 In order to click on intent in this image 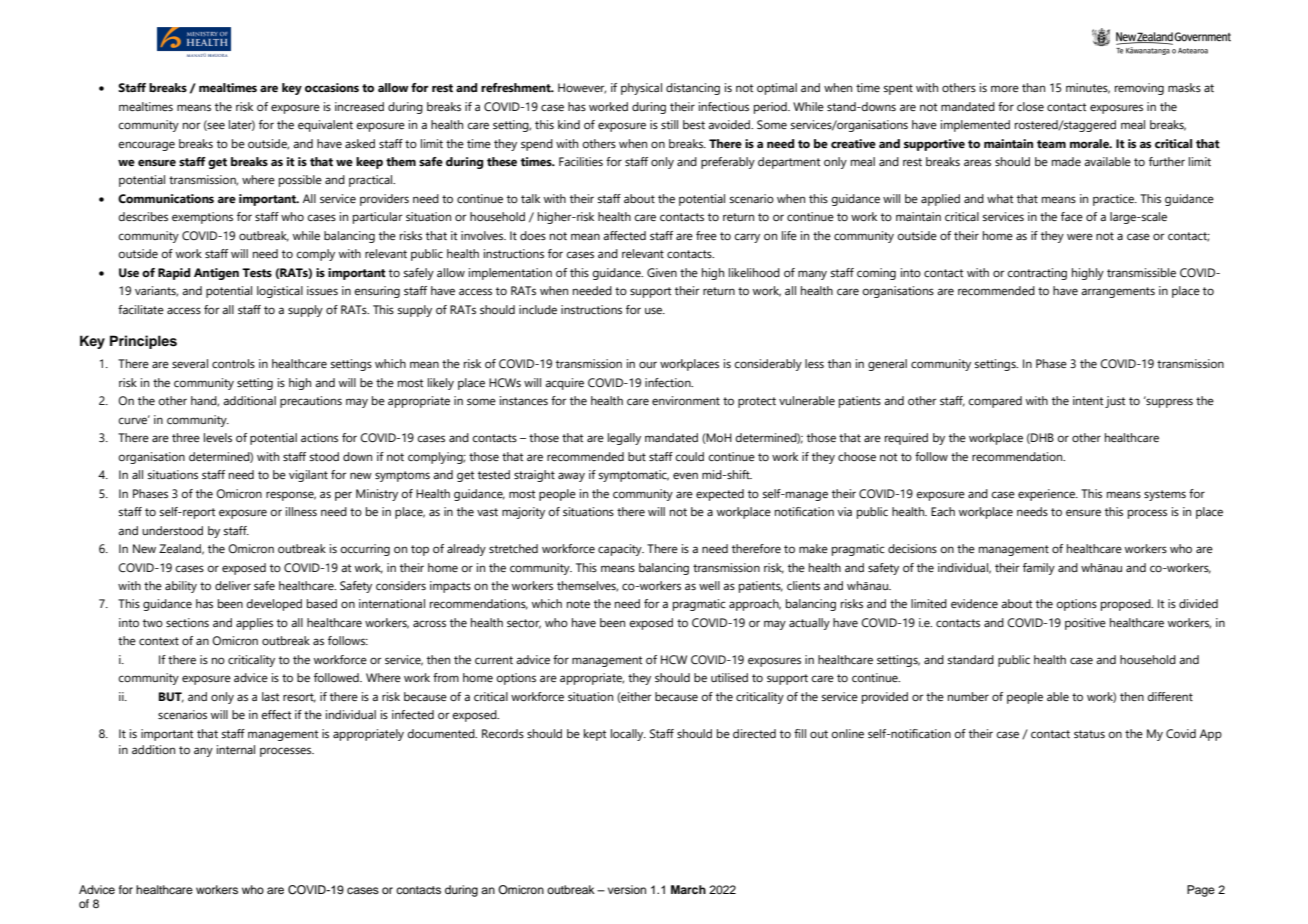, I will do `click(1088, 400)`.
